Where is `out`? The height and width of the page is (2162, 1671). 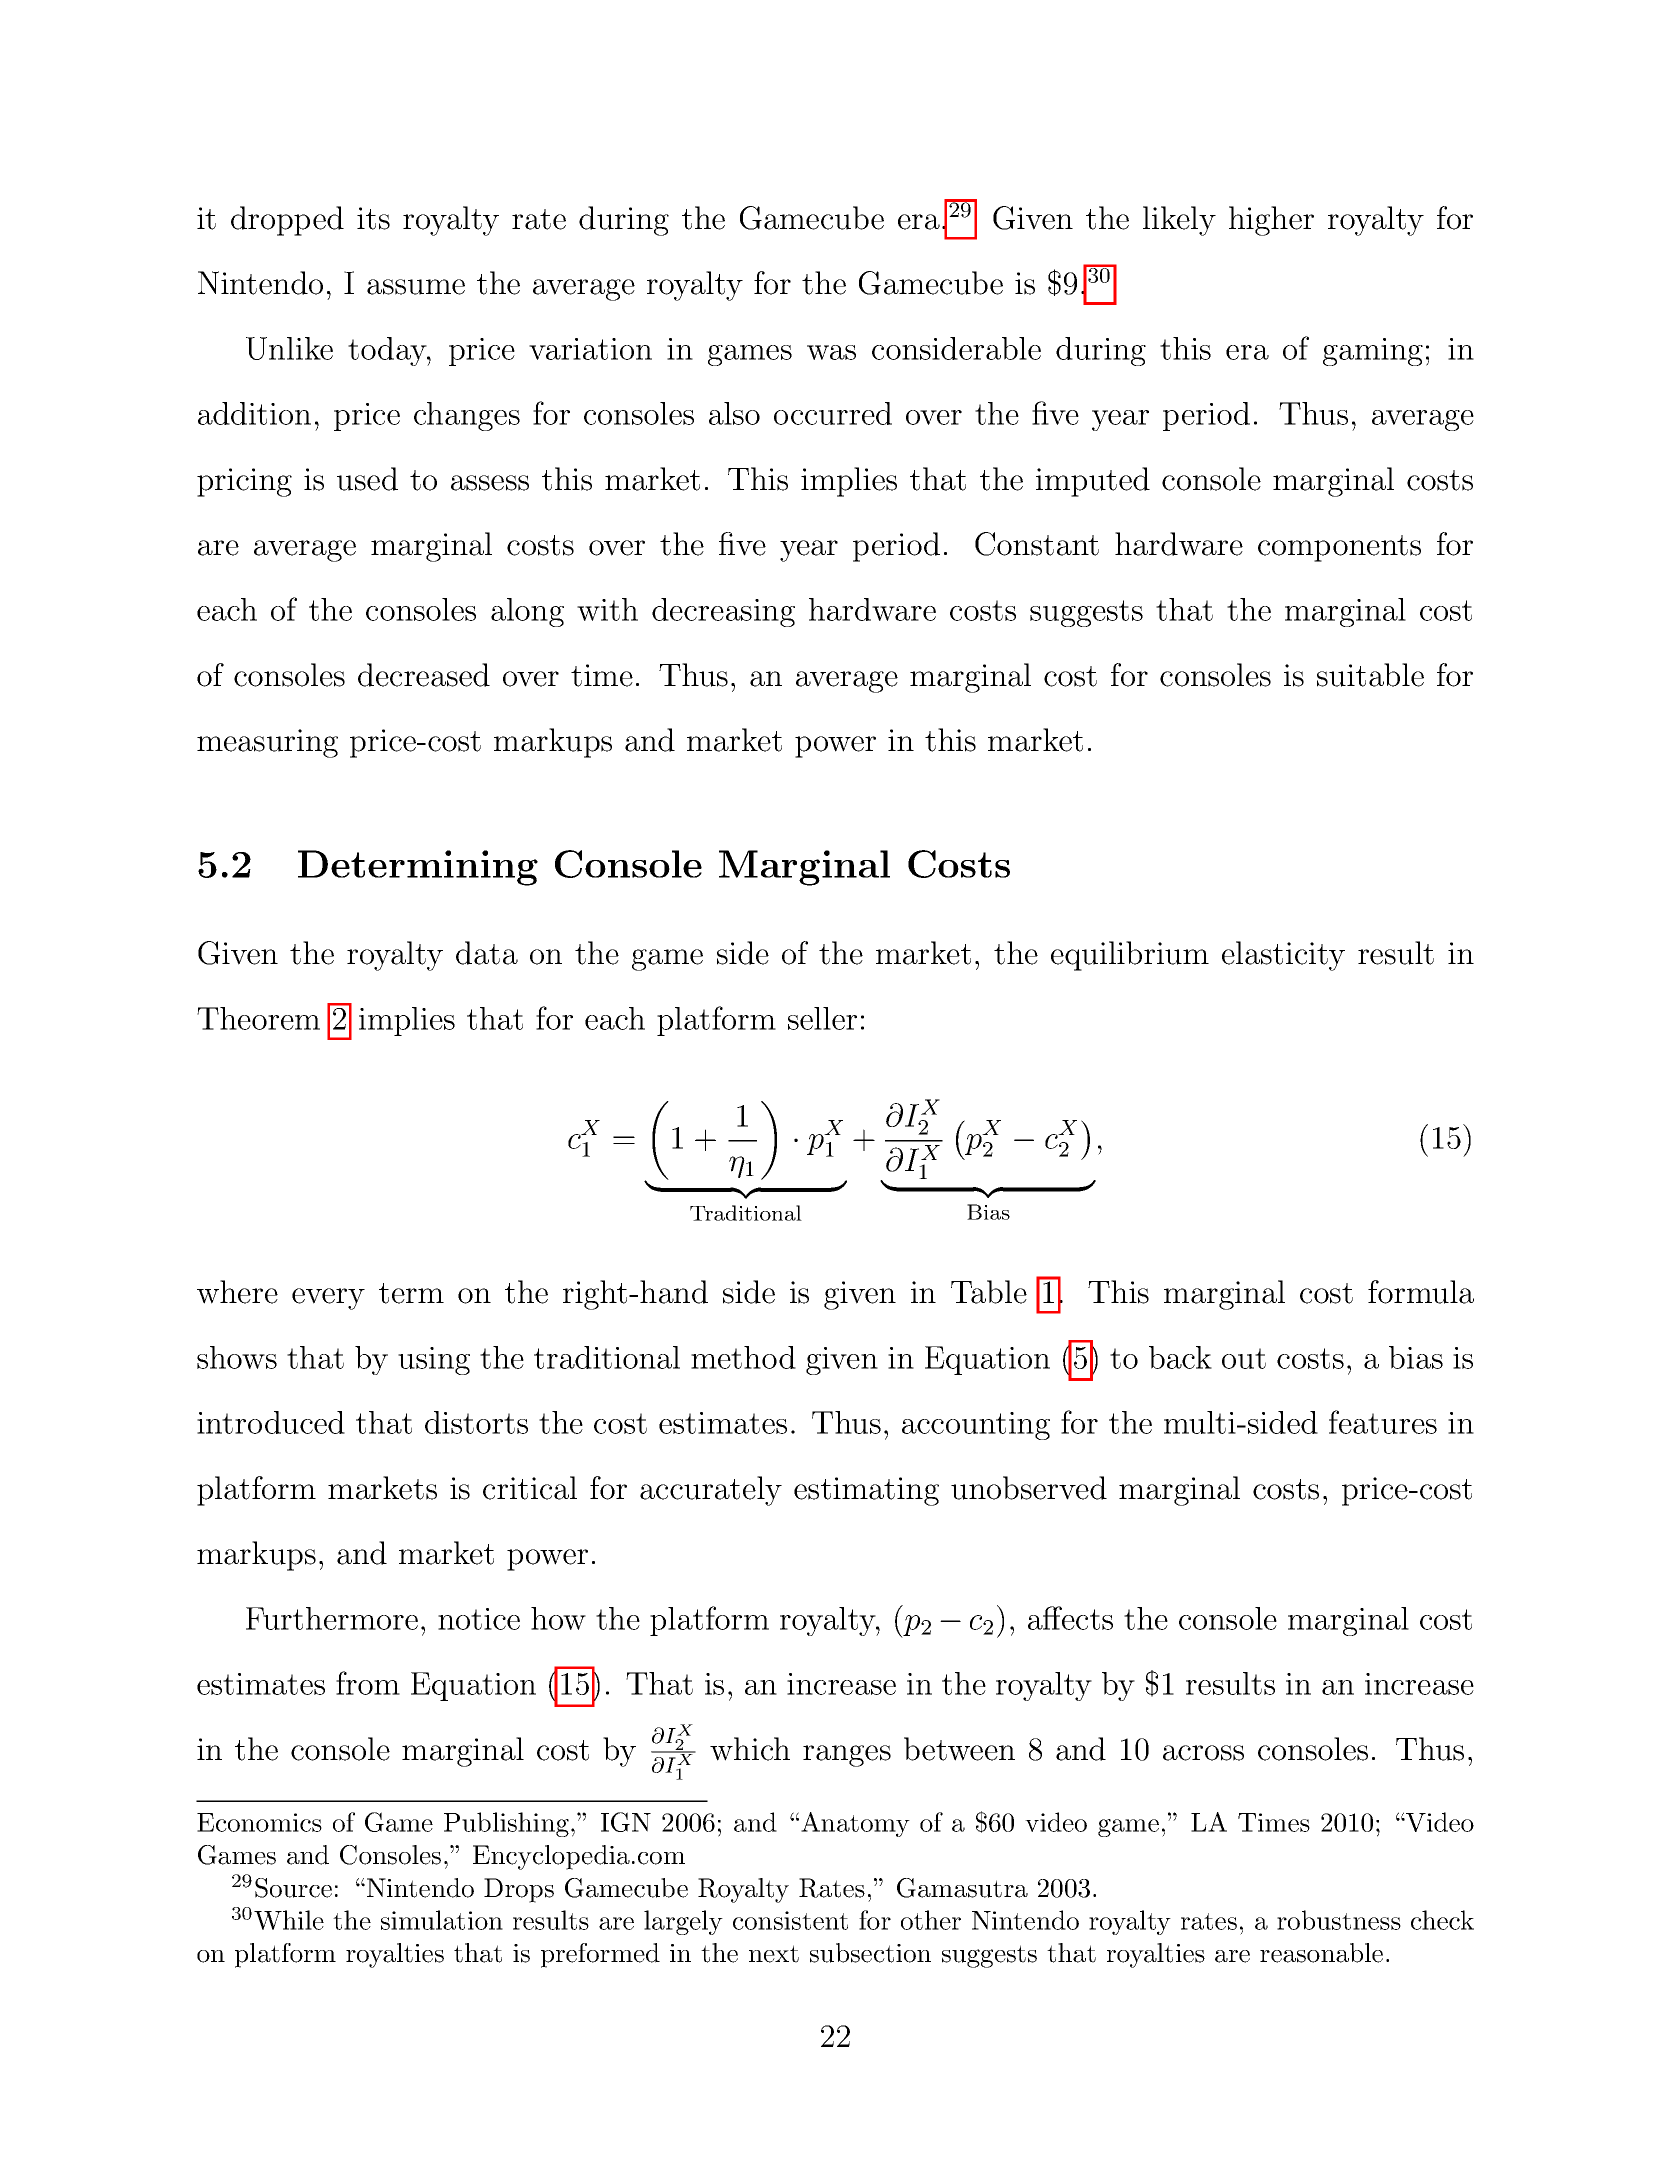 out is located at coordinates (1244, 1358).
